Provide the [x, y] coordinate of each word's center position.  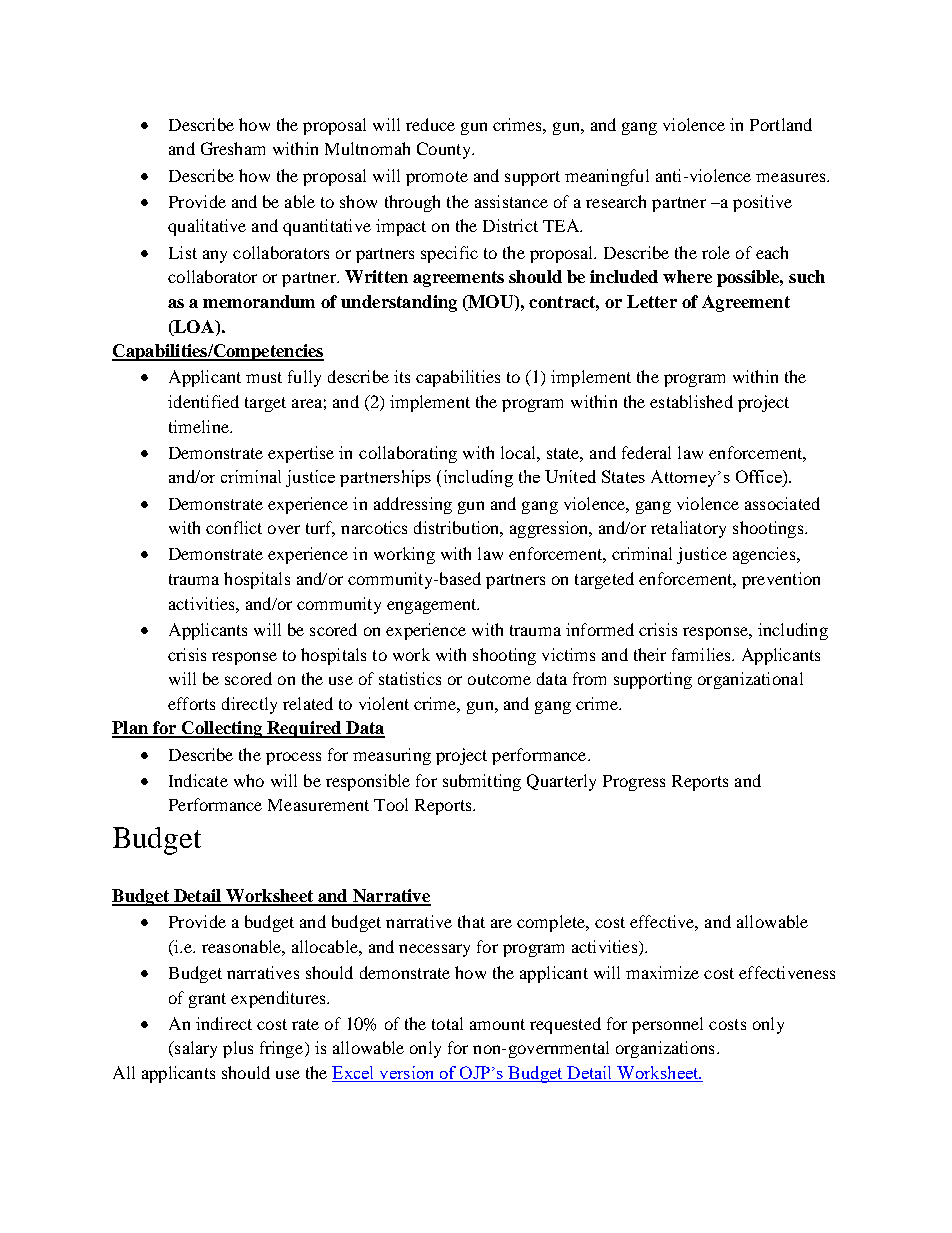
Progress [634, 783]
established [691, 401]
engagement [433, 606]
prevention [781, 580]
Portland [781, 124]
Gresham [233, 148]
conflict [234, 527]
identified [203, 401]
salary [195, 1049]
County [445, 150]
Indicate [198, 780]
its [402, 376]
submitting [482, 782]
